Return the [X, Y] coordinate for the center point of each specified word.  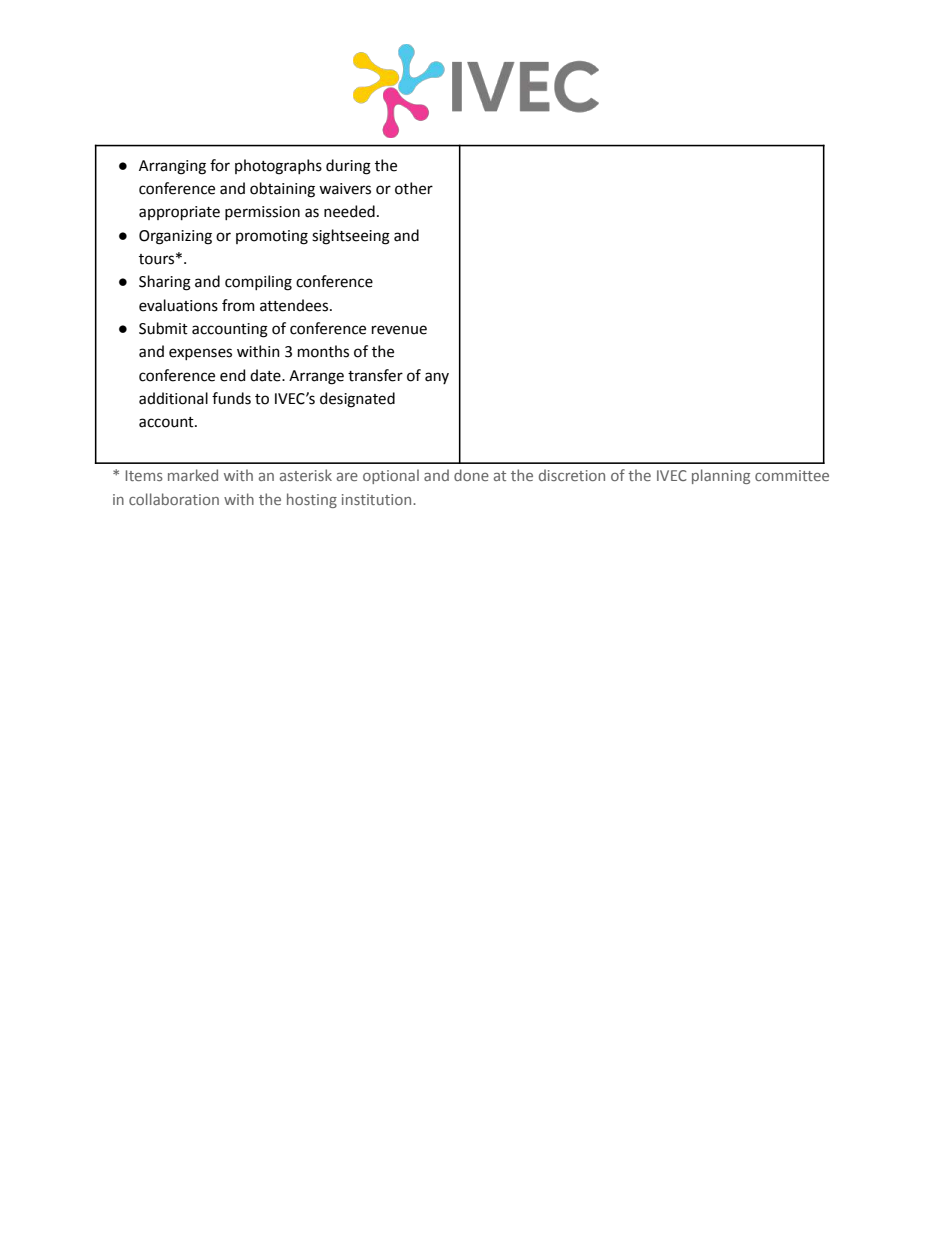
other [414, 188]
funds [231, 398]
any [437, 378]
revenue [399, 330]
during [348, 167]
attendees [295, 305]
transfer [375, 375]
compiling [258, 283]
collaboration [174, 499]
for [220, 165]
